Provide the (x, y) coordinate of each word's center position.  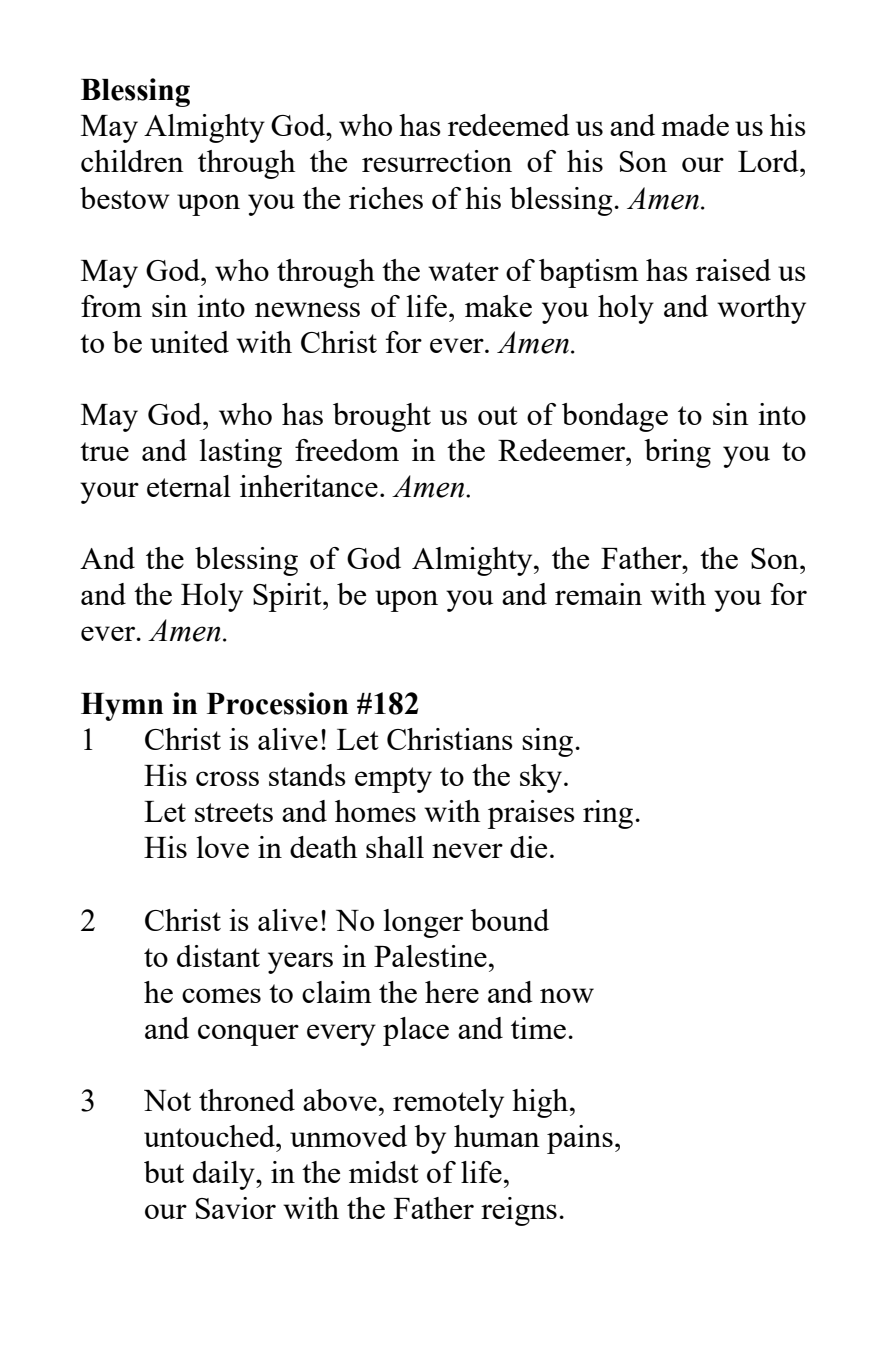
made (695, 125)
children (132, 161)
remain (598, 594)
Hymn (122, 707)
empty (393, 780)
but (164, 1172)
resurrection (437, 161)
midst (384, 1172)
